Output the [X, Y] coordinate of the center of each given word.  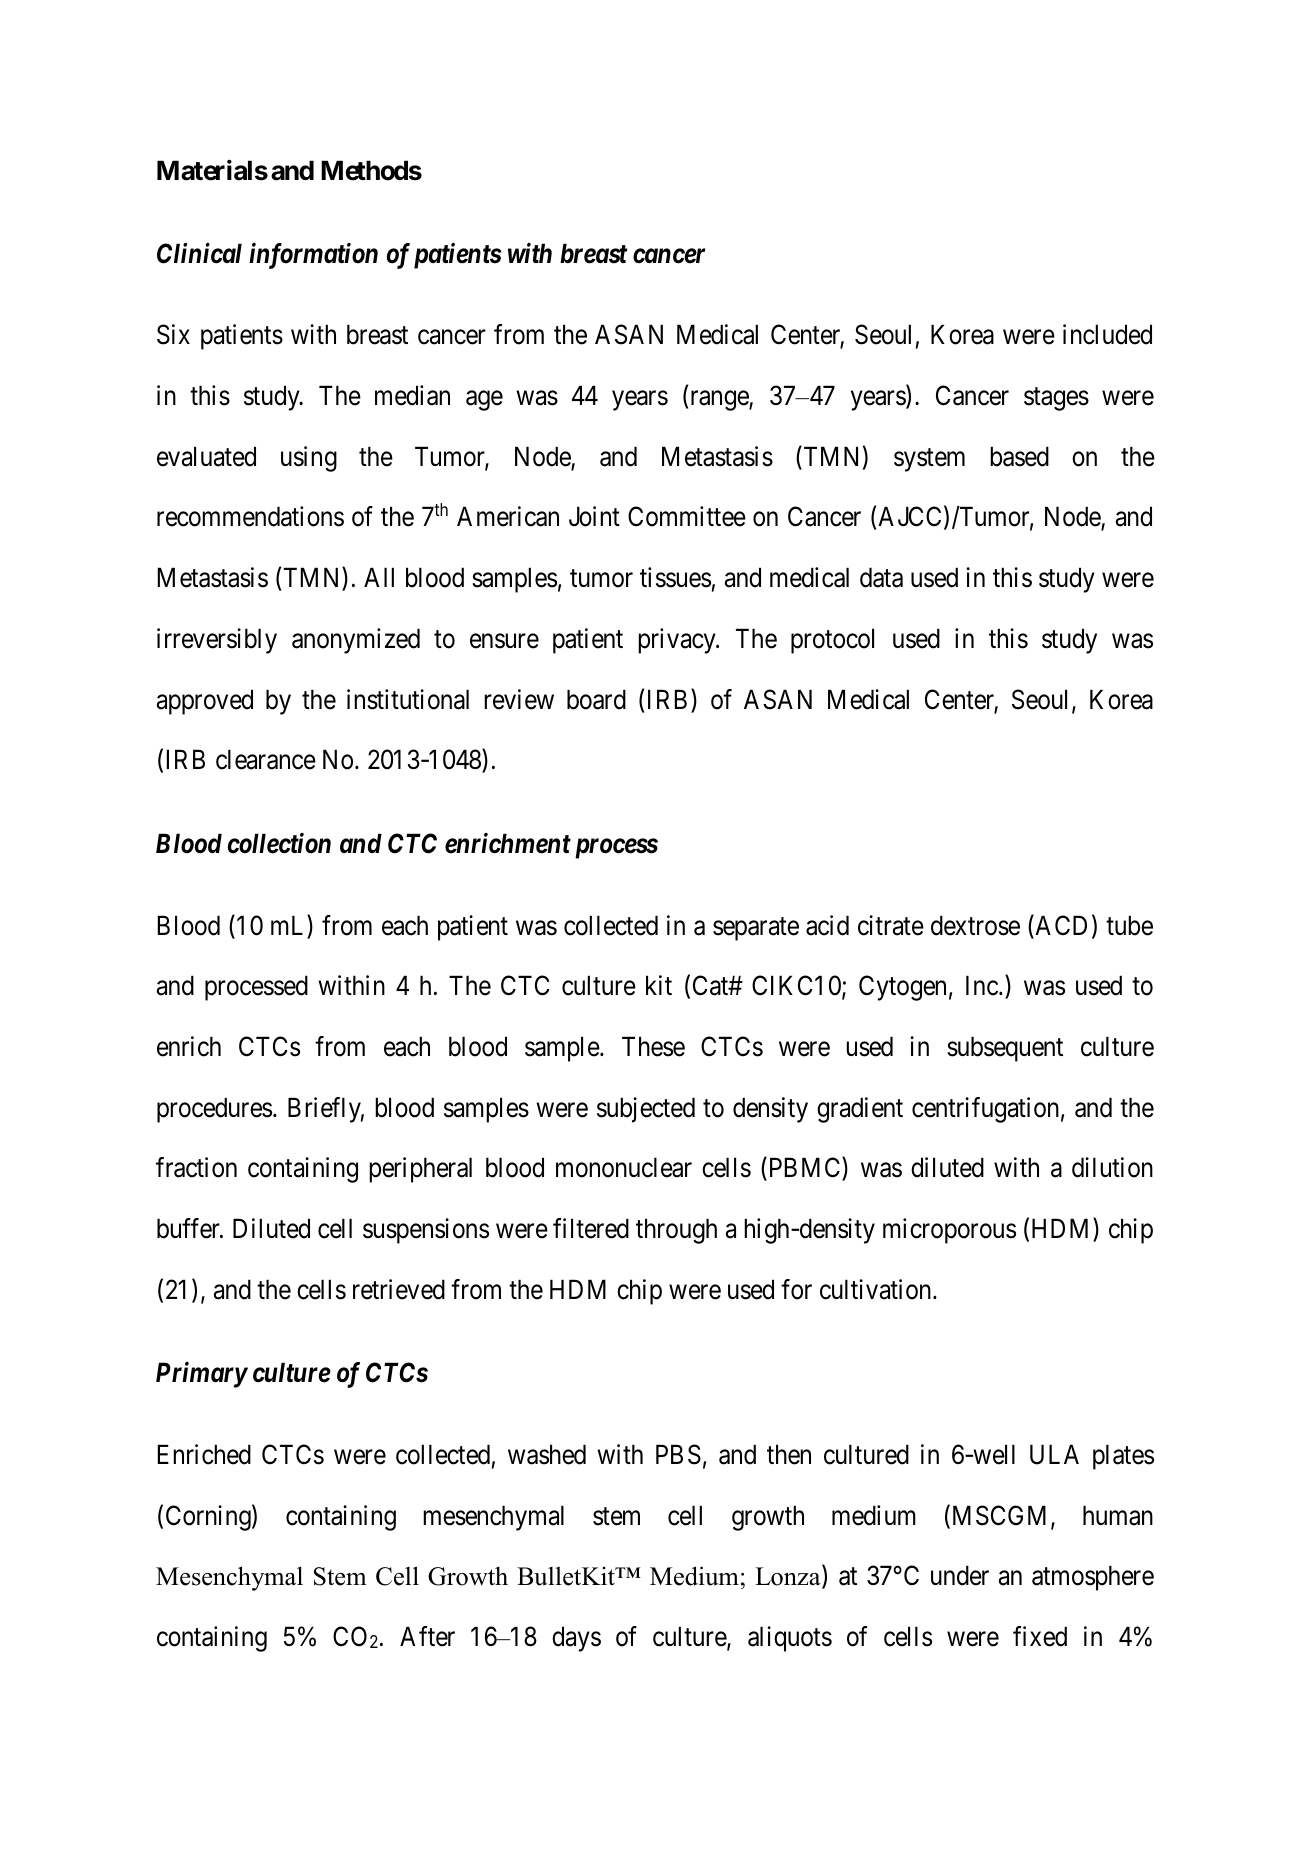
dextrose [975, 925]
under [960, 1575]
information [313, 256]
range [719, 401]
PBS [678, 1454]
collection [279, 843]
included [1107, 334]
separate [756, 929]
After [427, 1636]
